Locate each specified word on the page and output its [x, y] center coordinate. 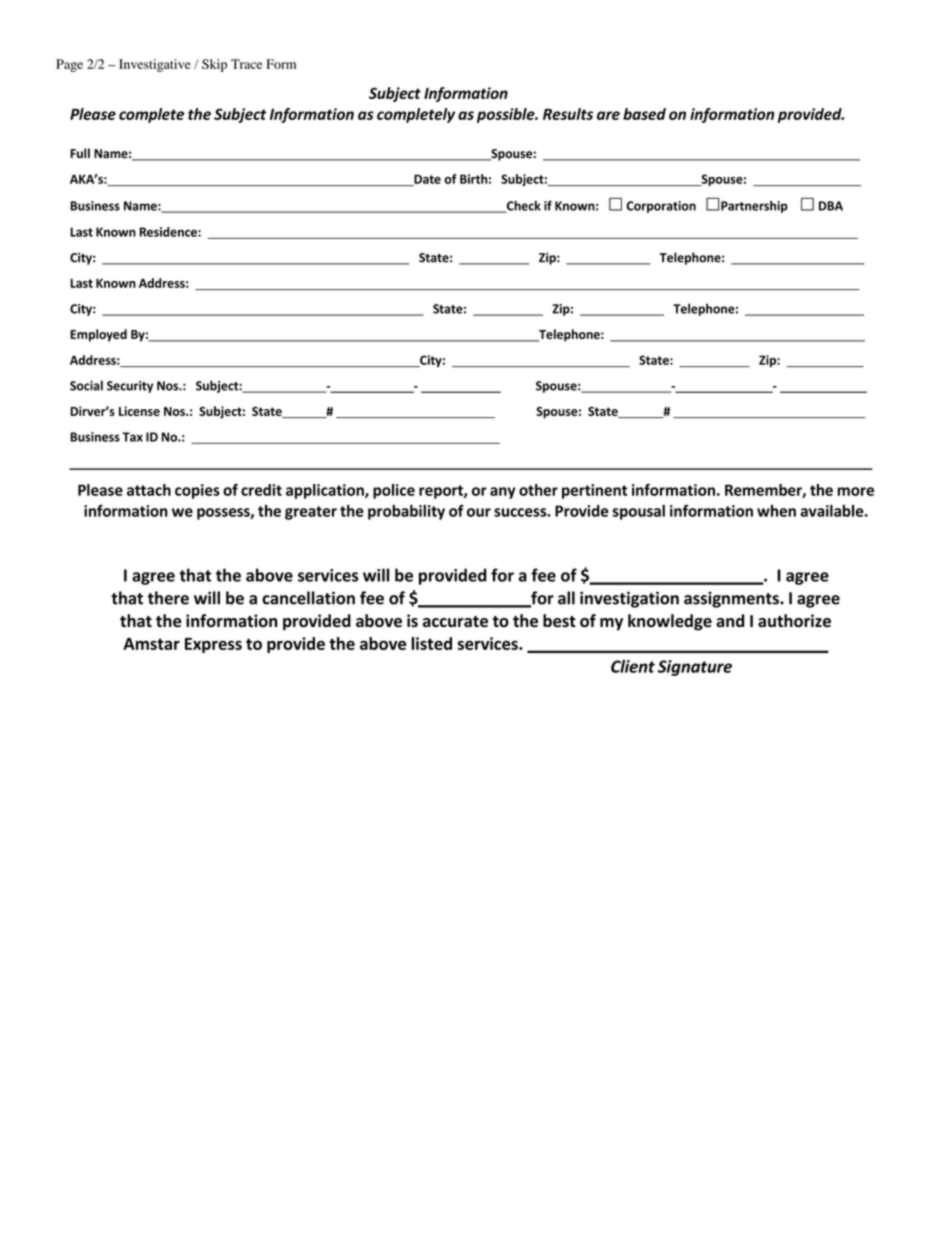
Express [213, 645]
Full [80, 153]
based [644, 114]
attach [149, 490]
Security [130, 387]
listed [431, 643]
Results [568, 114]
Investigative [155, 65]
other [538, 490]
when [776, 511]
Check [523, 207]
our [479, 512]
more [855, 491]
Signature [695, 668]
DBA [831, 206]
